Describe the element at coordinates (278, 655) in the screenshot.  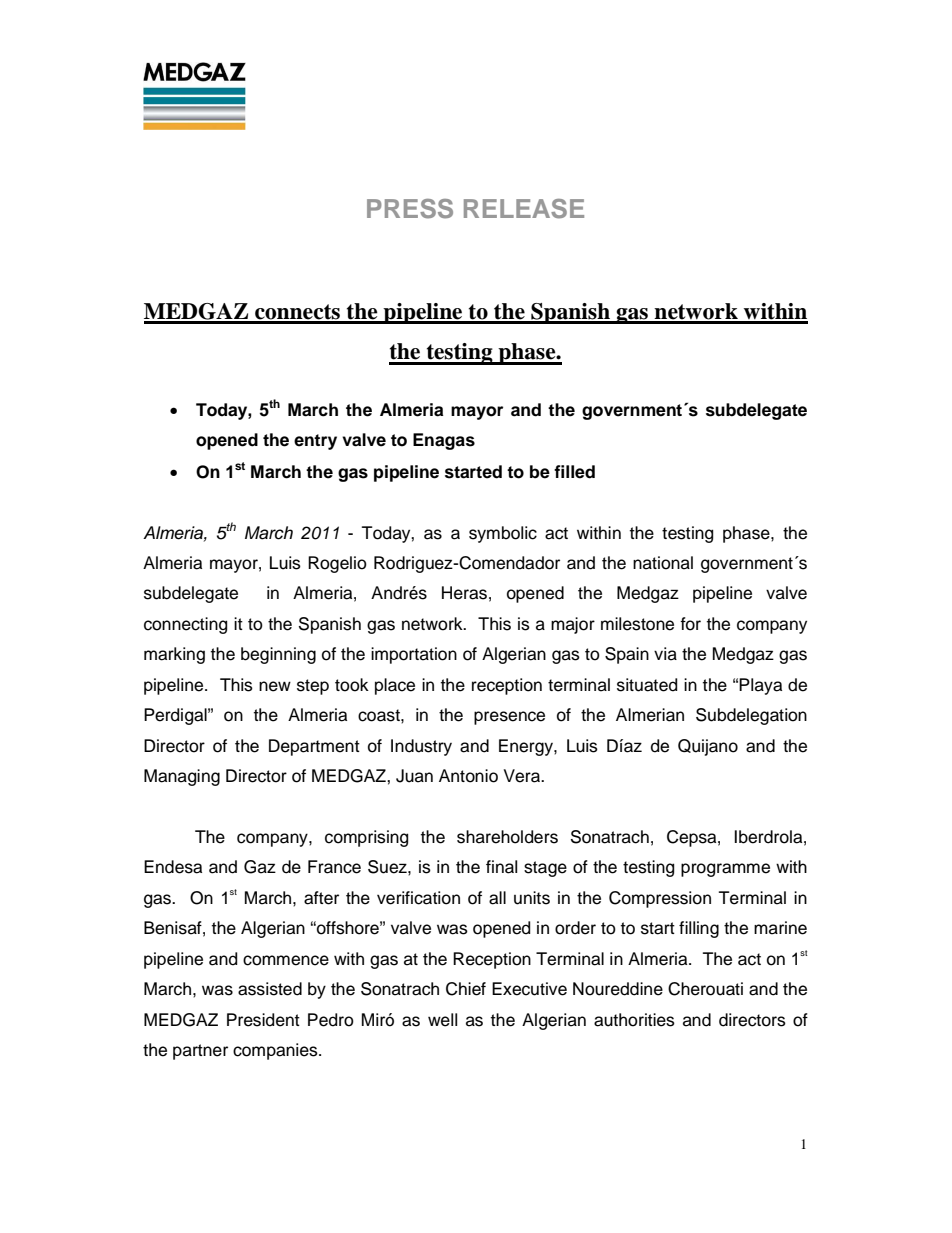
I see `beginning` at that location.
